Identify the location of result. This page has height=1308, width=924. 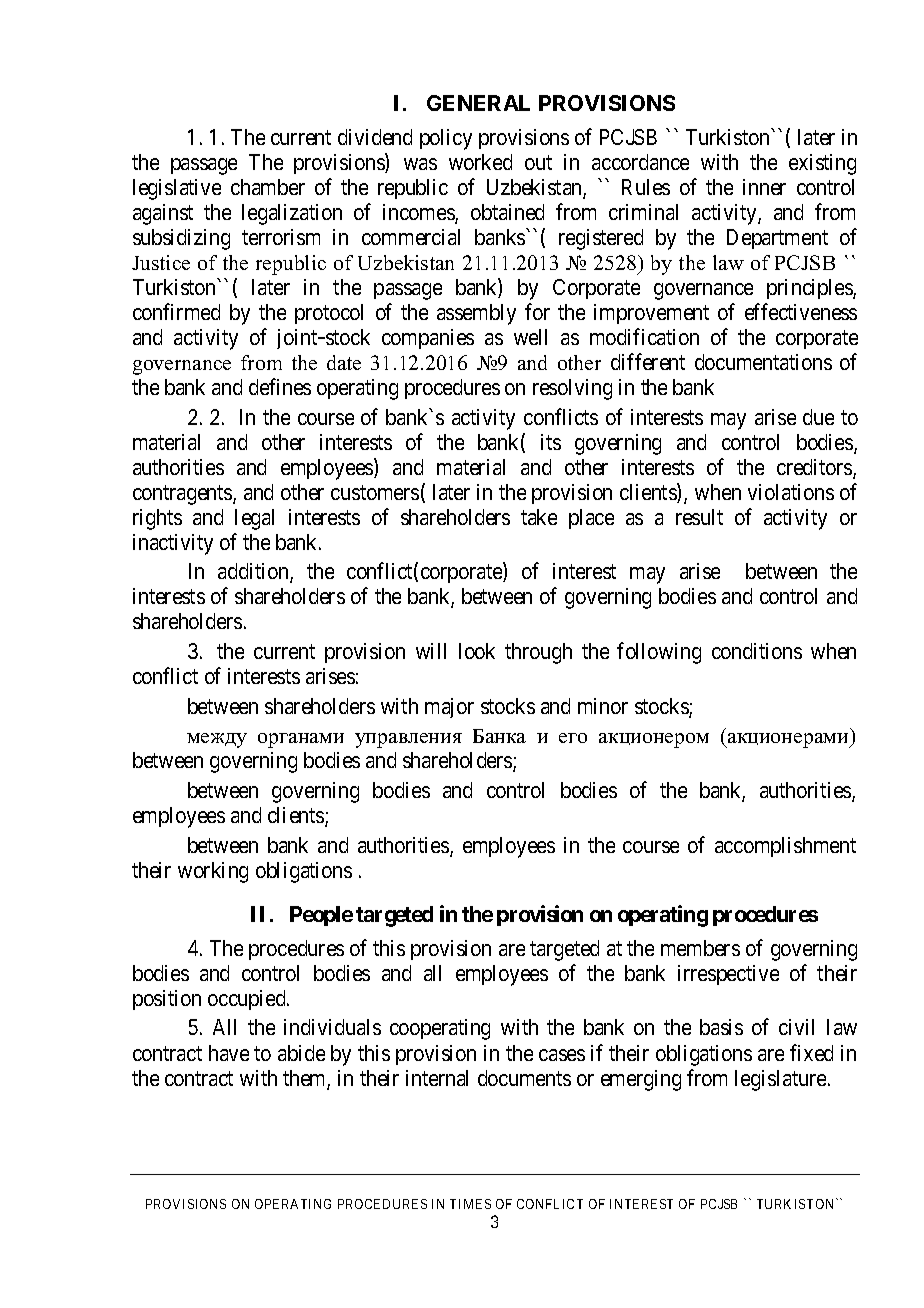
(699, 517).
